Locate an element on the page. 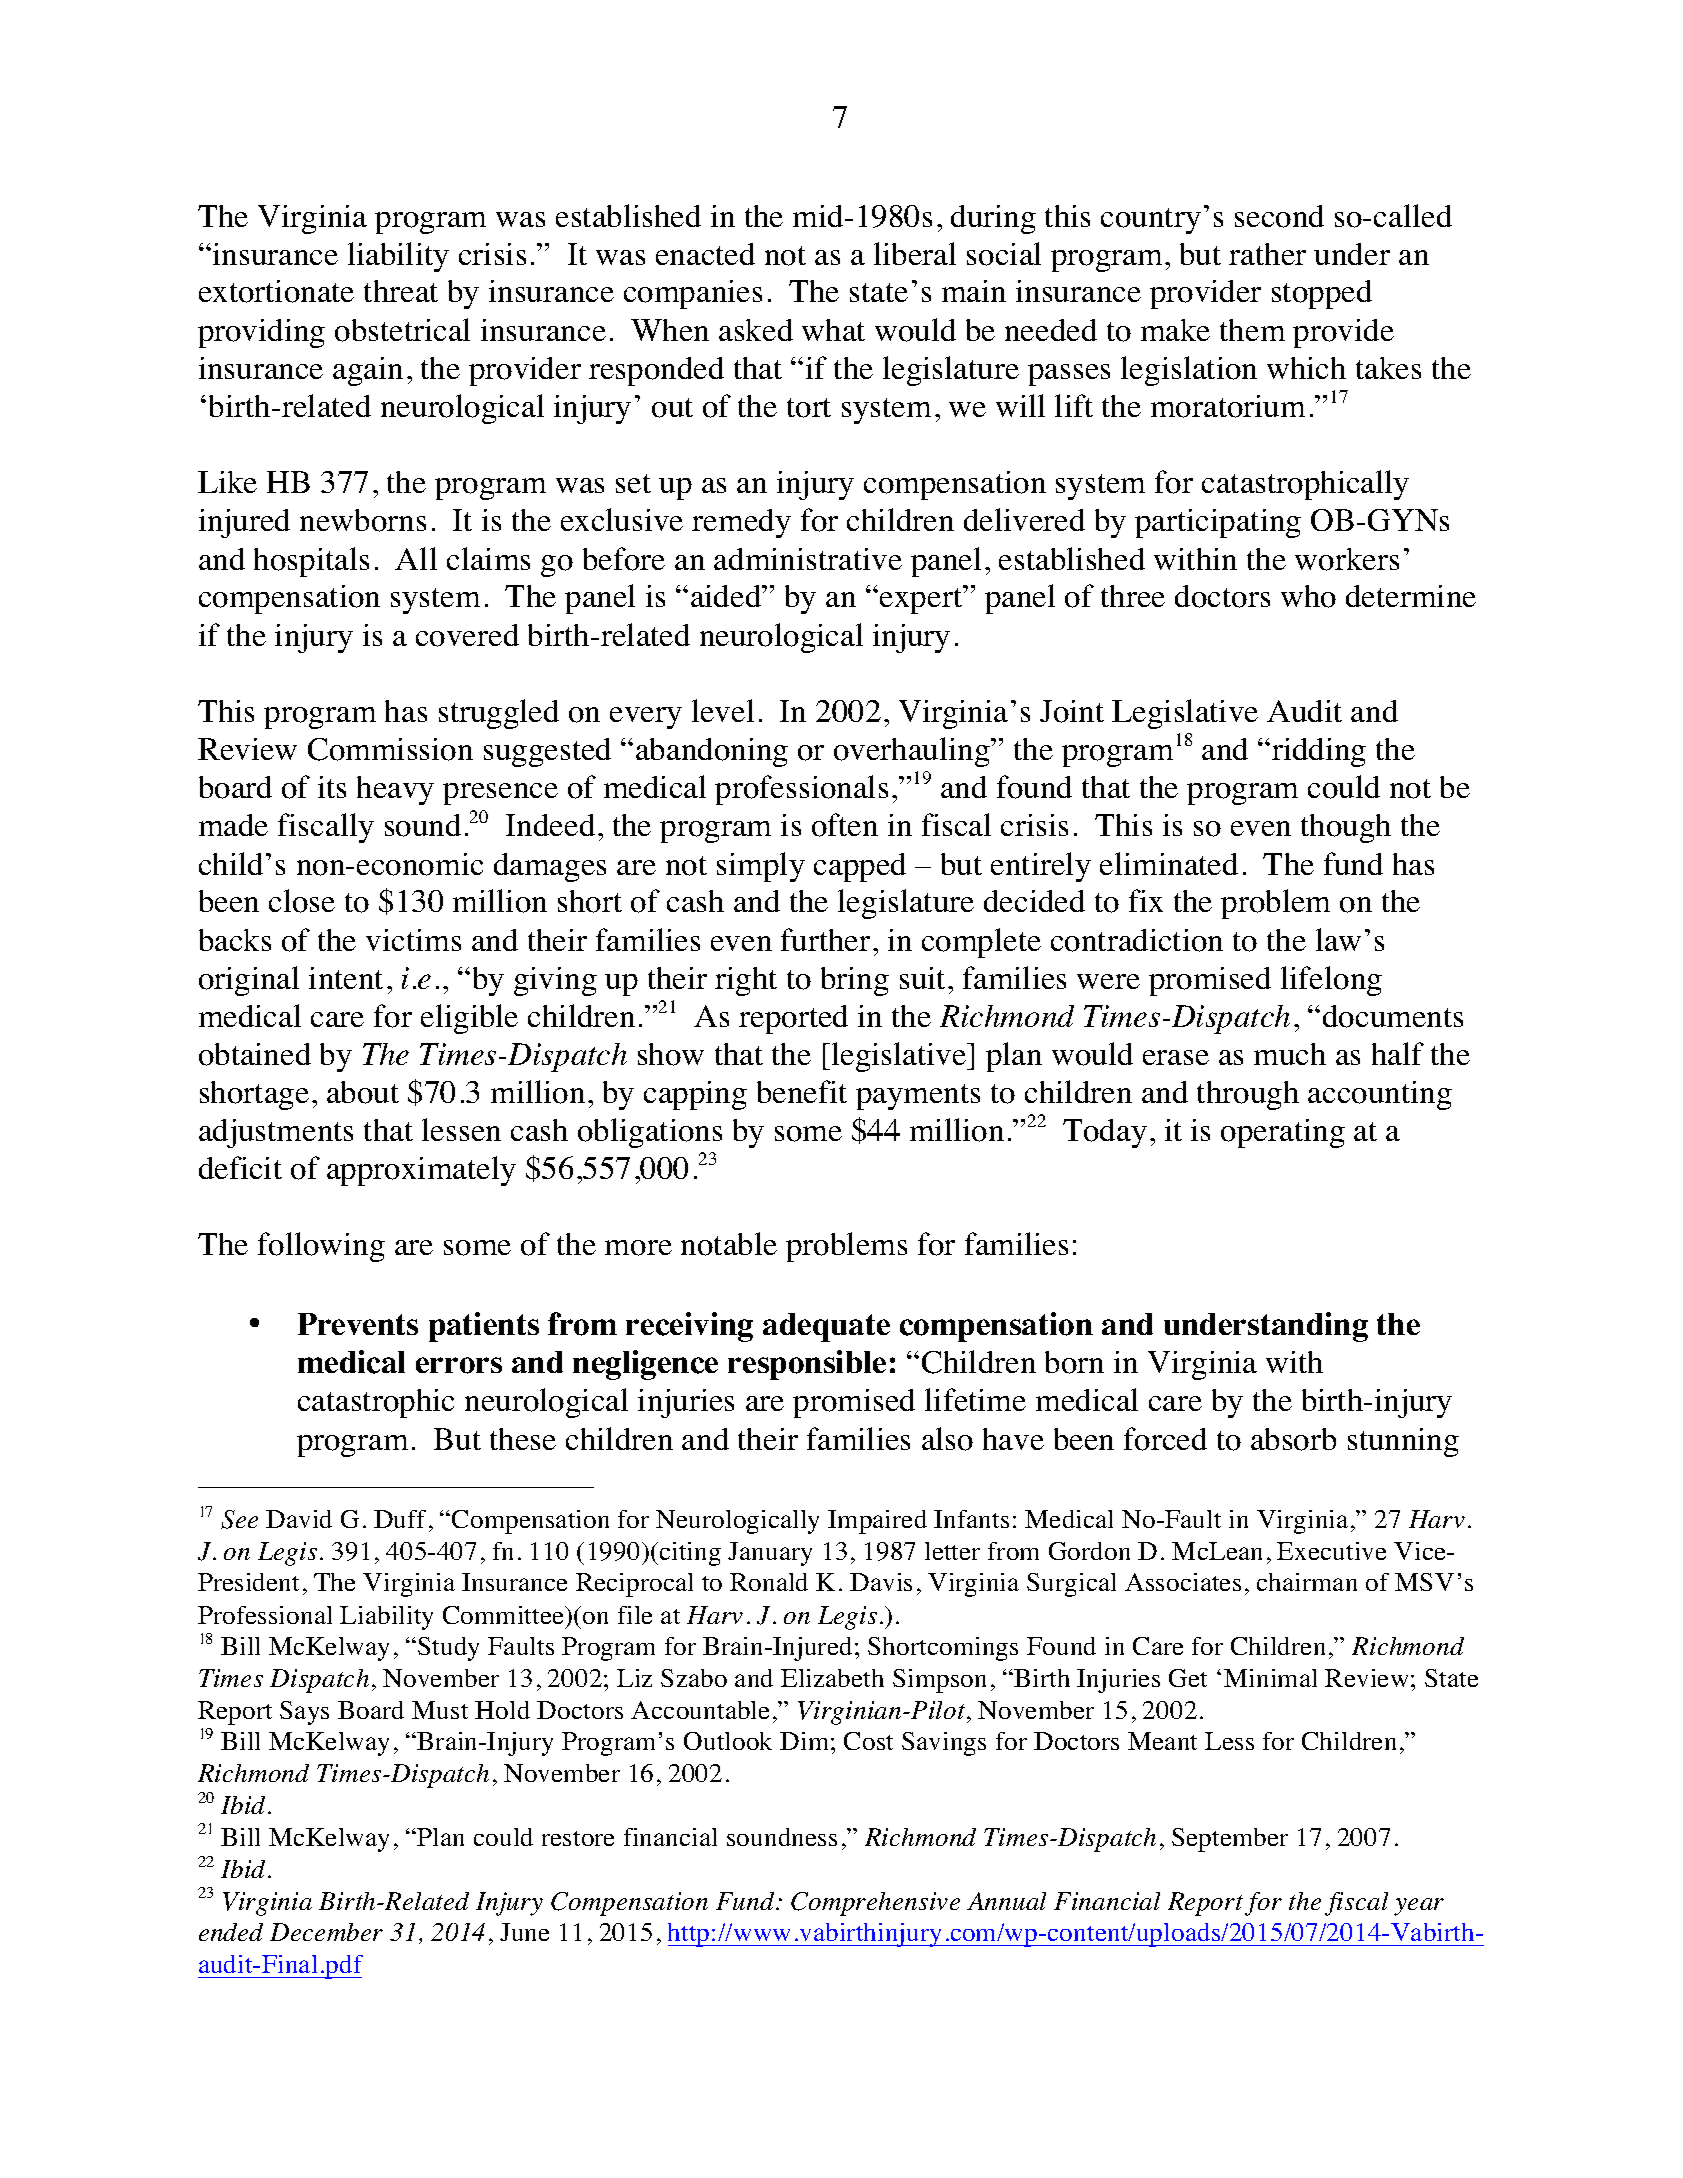 The width and height of the image is (1683, 2178). Comprehensive is located at coordinates (875, 1904).
